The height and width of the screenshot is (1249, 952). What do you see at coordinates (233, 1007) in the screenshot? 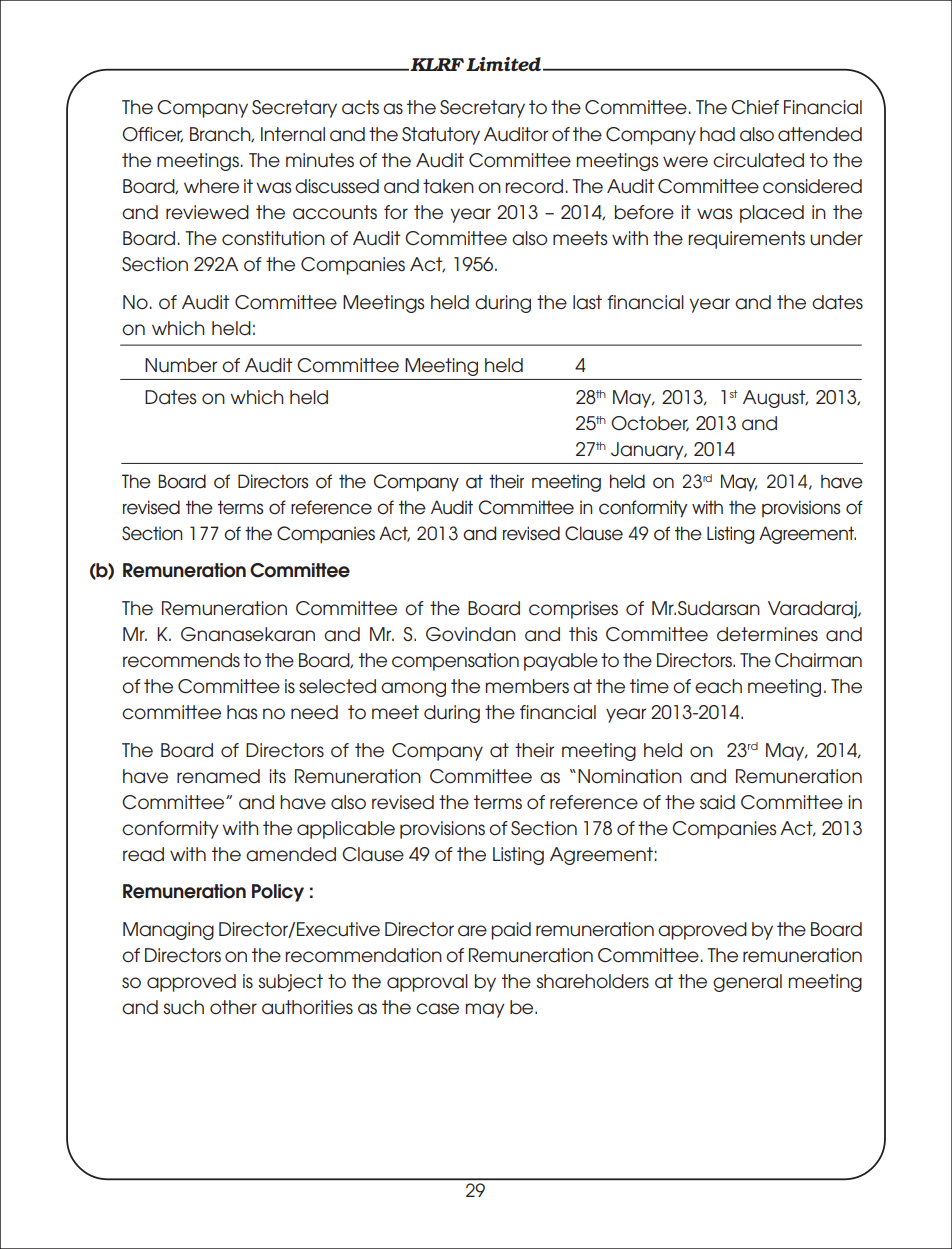
I see `other` at bounding box center [233, 1007].
